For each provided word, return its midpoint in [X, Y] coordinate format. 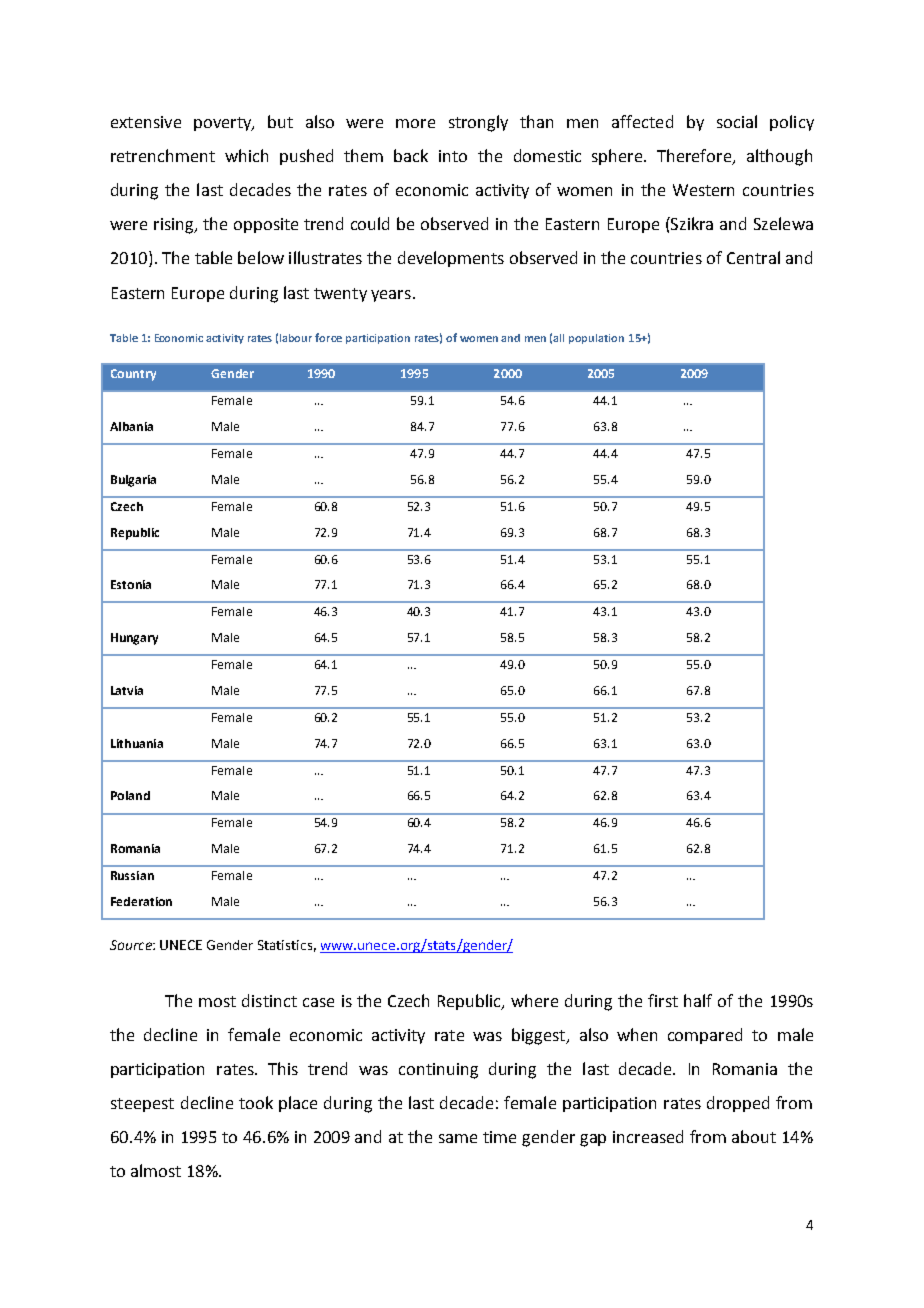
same [458, 1138]
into [453, 156]
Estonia [131, 584]
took [256, 1102]
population [596, 339]
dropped [738, 1104]
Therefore [695, 157]
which [246, 155]
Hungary [134, 639]
